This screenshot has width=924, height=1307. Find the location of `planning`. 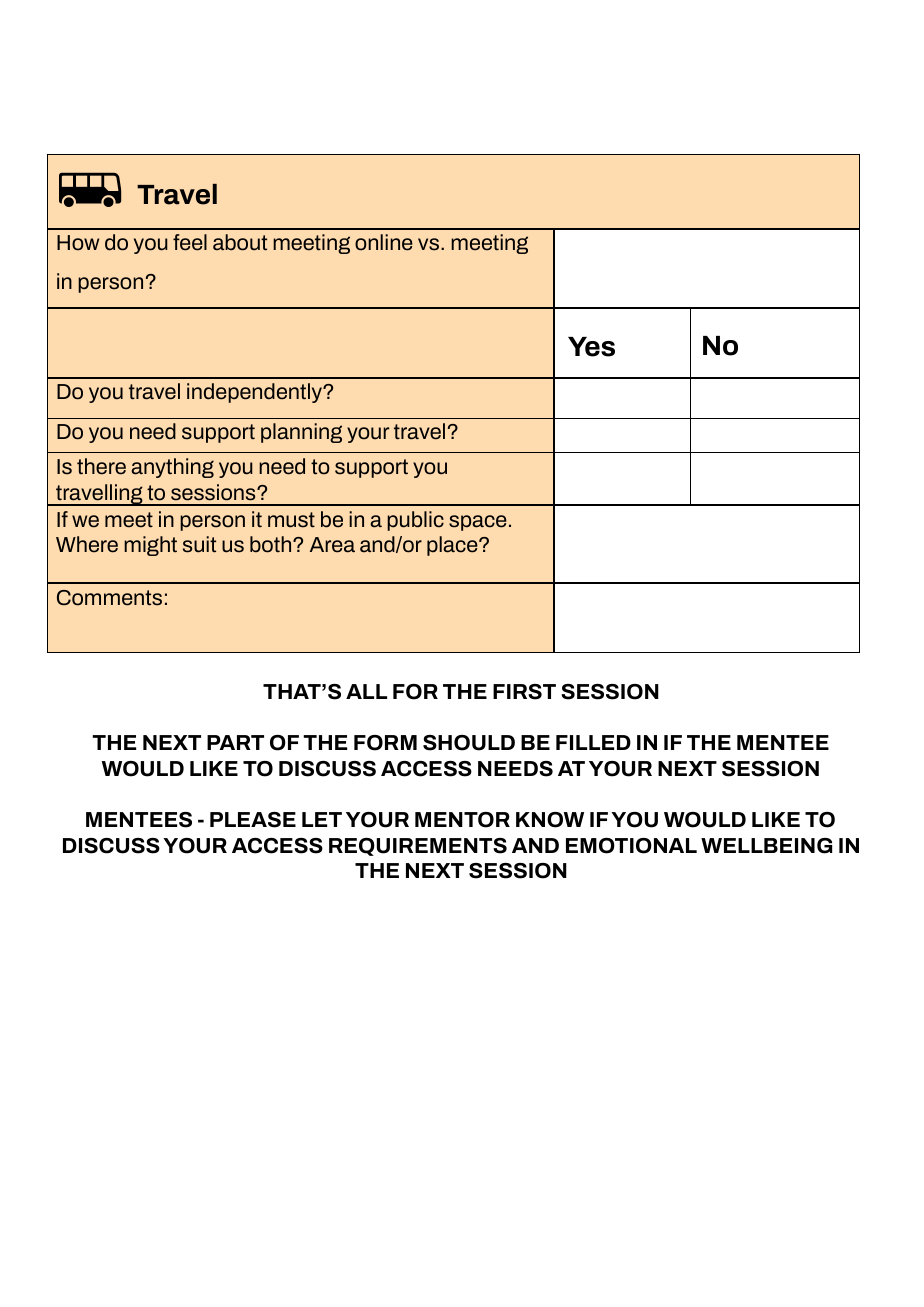

planning is located at coordinates (301, 433).
